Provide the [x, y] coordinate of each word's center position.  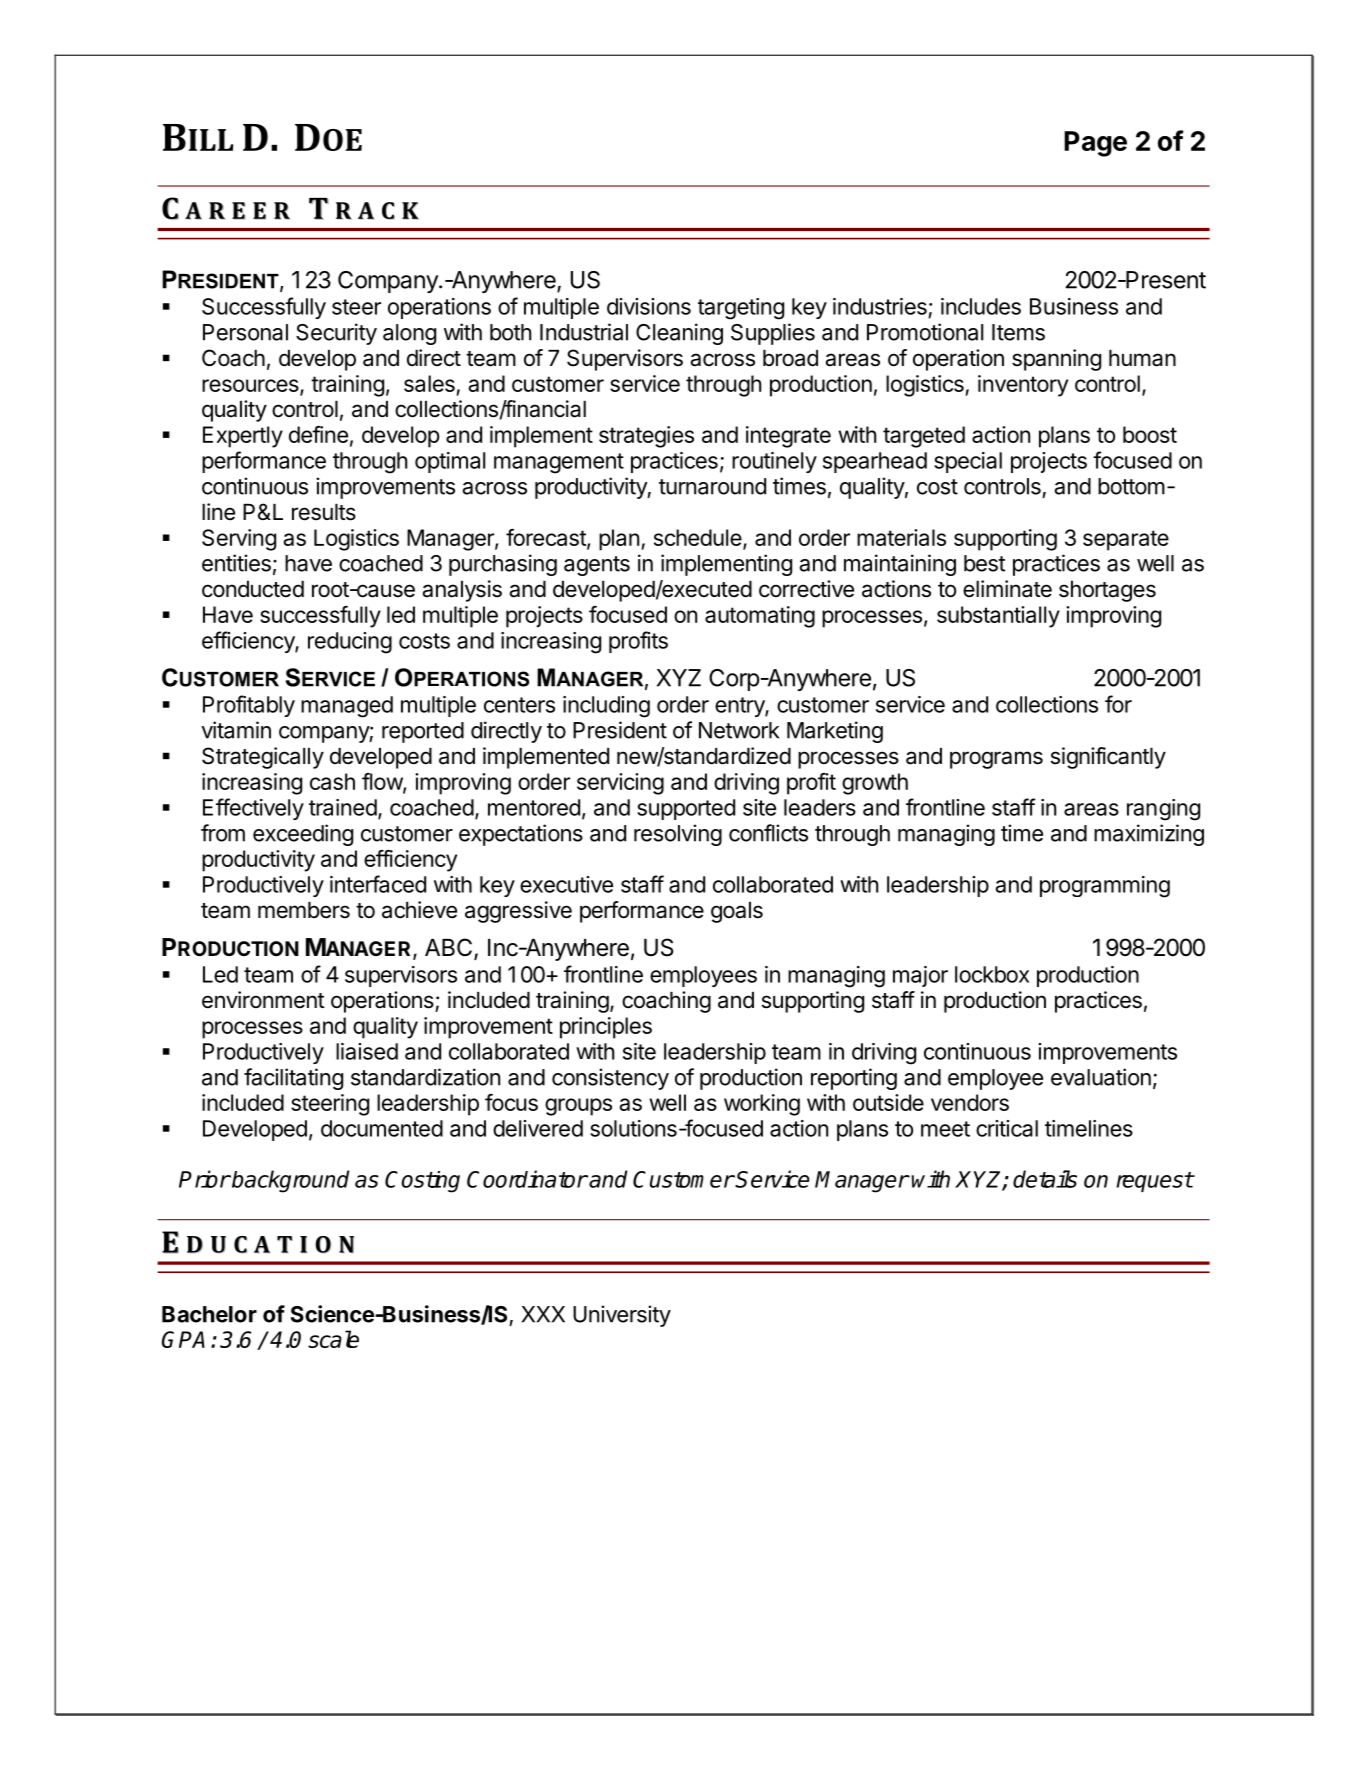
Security [336, 334]
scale [333, 1339]
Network [739, 730]
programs [996, 760]
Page [1095, 144]
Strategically [263, 758]
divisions [649, 306]
